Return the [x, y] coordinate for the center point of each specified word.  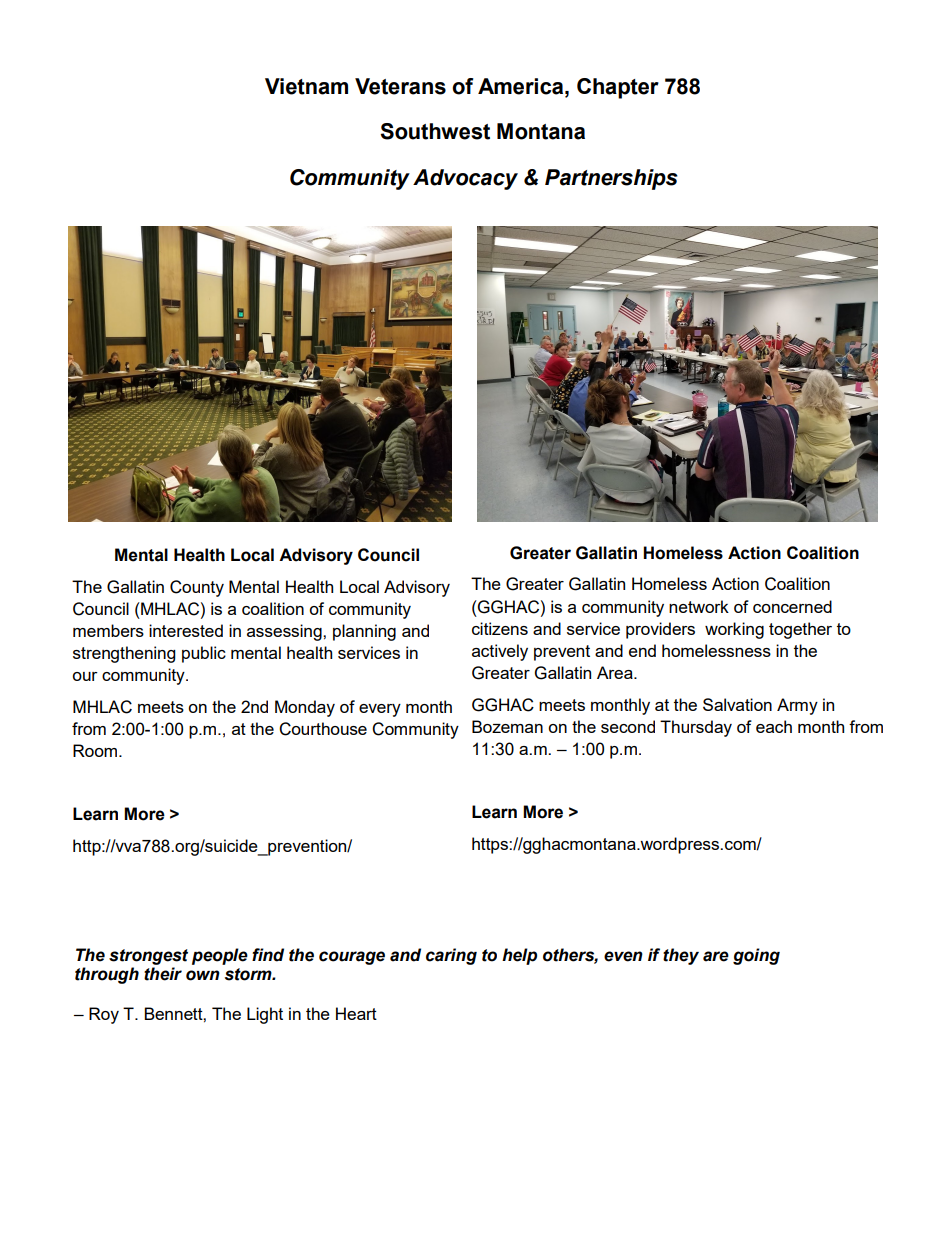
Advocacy [465, 179]
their [163, 974]
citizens [500, 628]
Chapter [618, 88]
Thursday [696, 728]
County [197, 588]
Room [96, 750]
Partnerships [611, 179]
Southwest [435, 131]
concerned [792, 606]
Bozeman [507, 726]
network [699, 606]
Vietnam [306, 86]
